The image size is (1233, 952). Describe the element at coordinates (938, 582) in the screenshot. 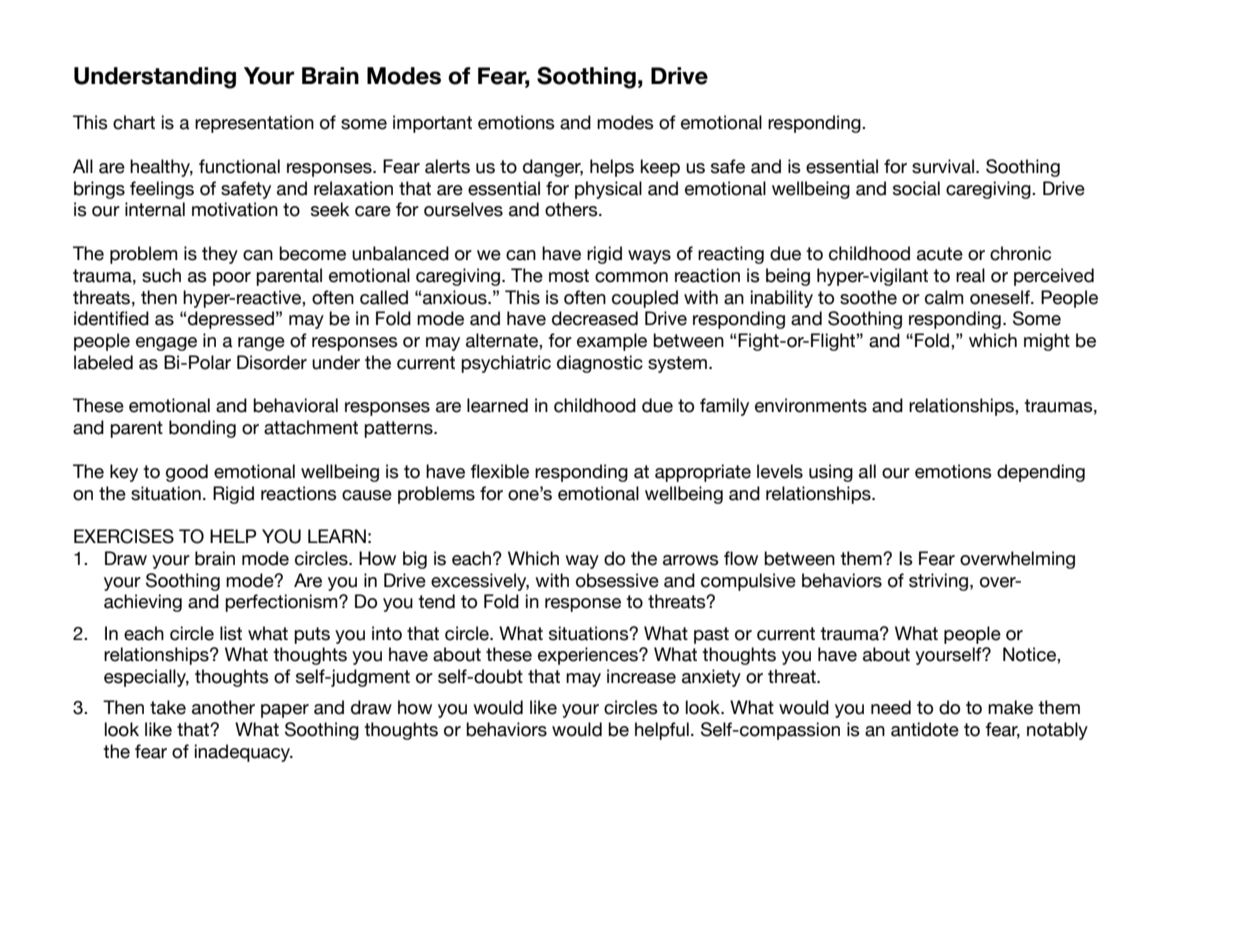

I see `striving` at that location.
